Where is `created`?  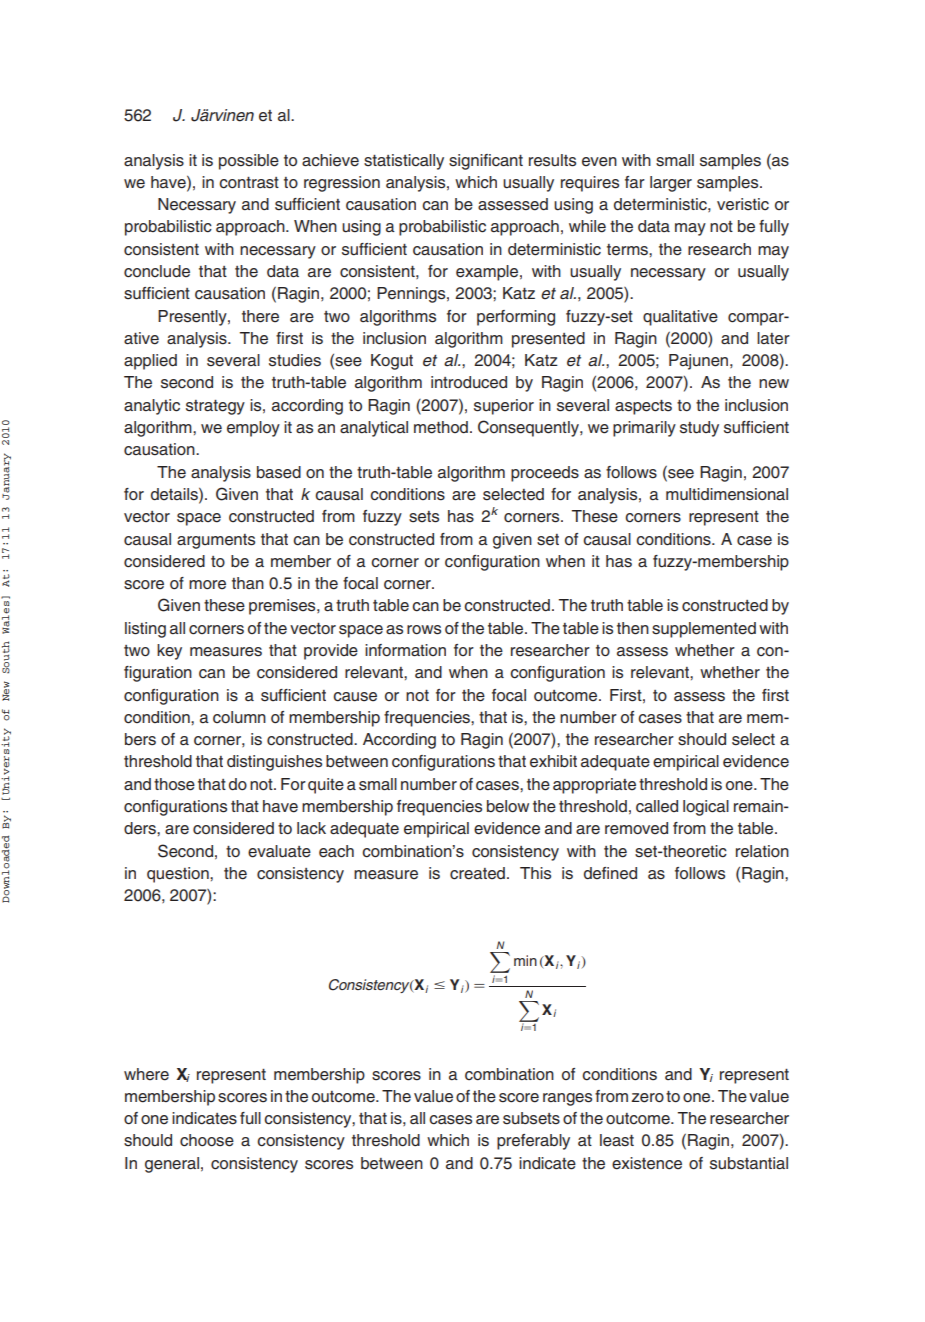 created is located at coordinates (477, 873).
